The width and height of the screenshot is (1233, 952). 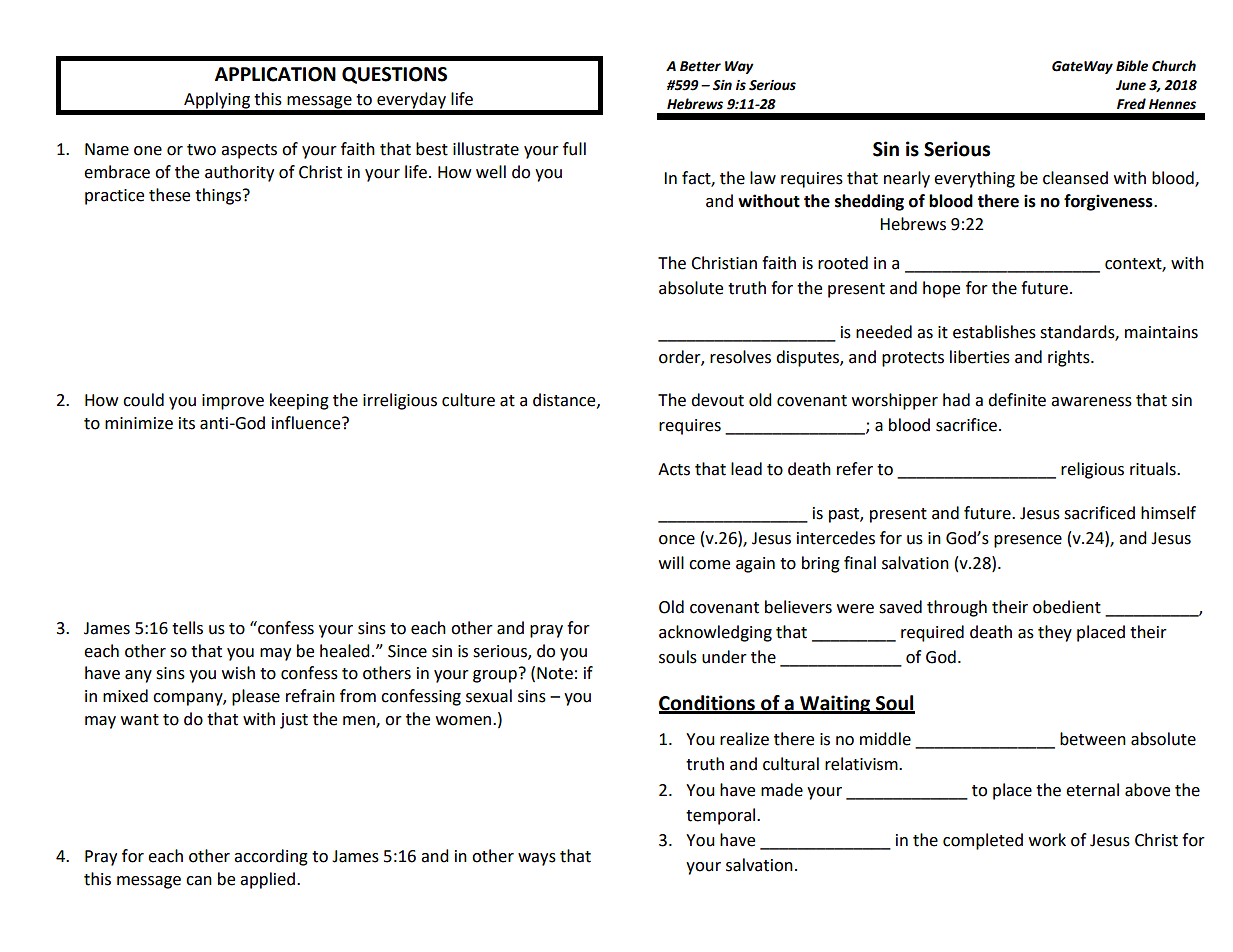 What do you see at coordinates (275, 74) in the screenshot?
I see `APPLICATION` at bounding box center [275, 74].
